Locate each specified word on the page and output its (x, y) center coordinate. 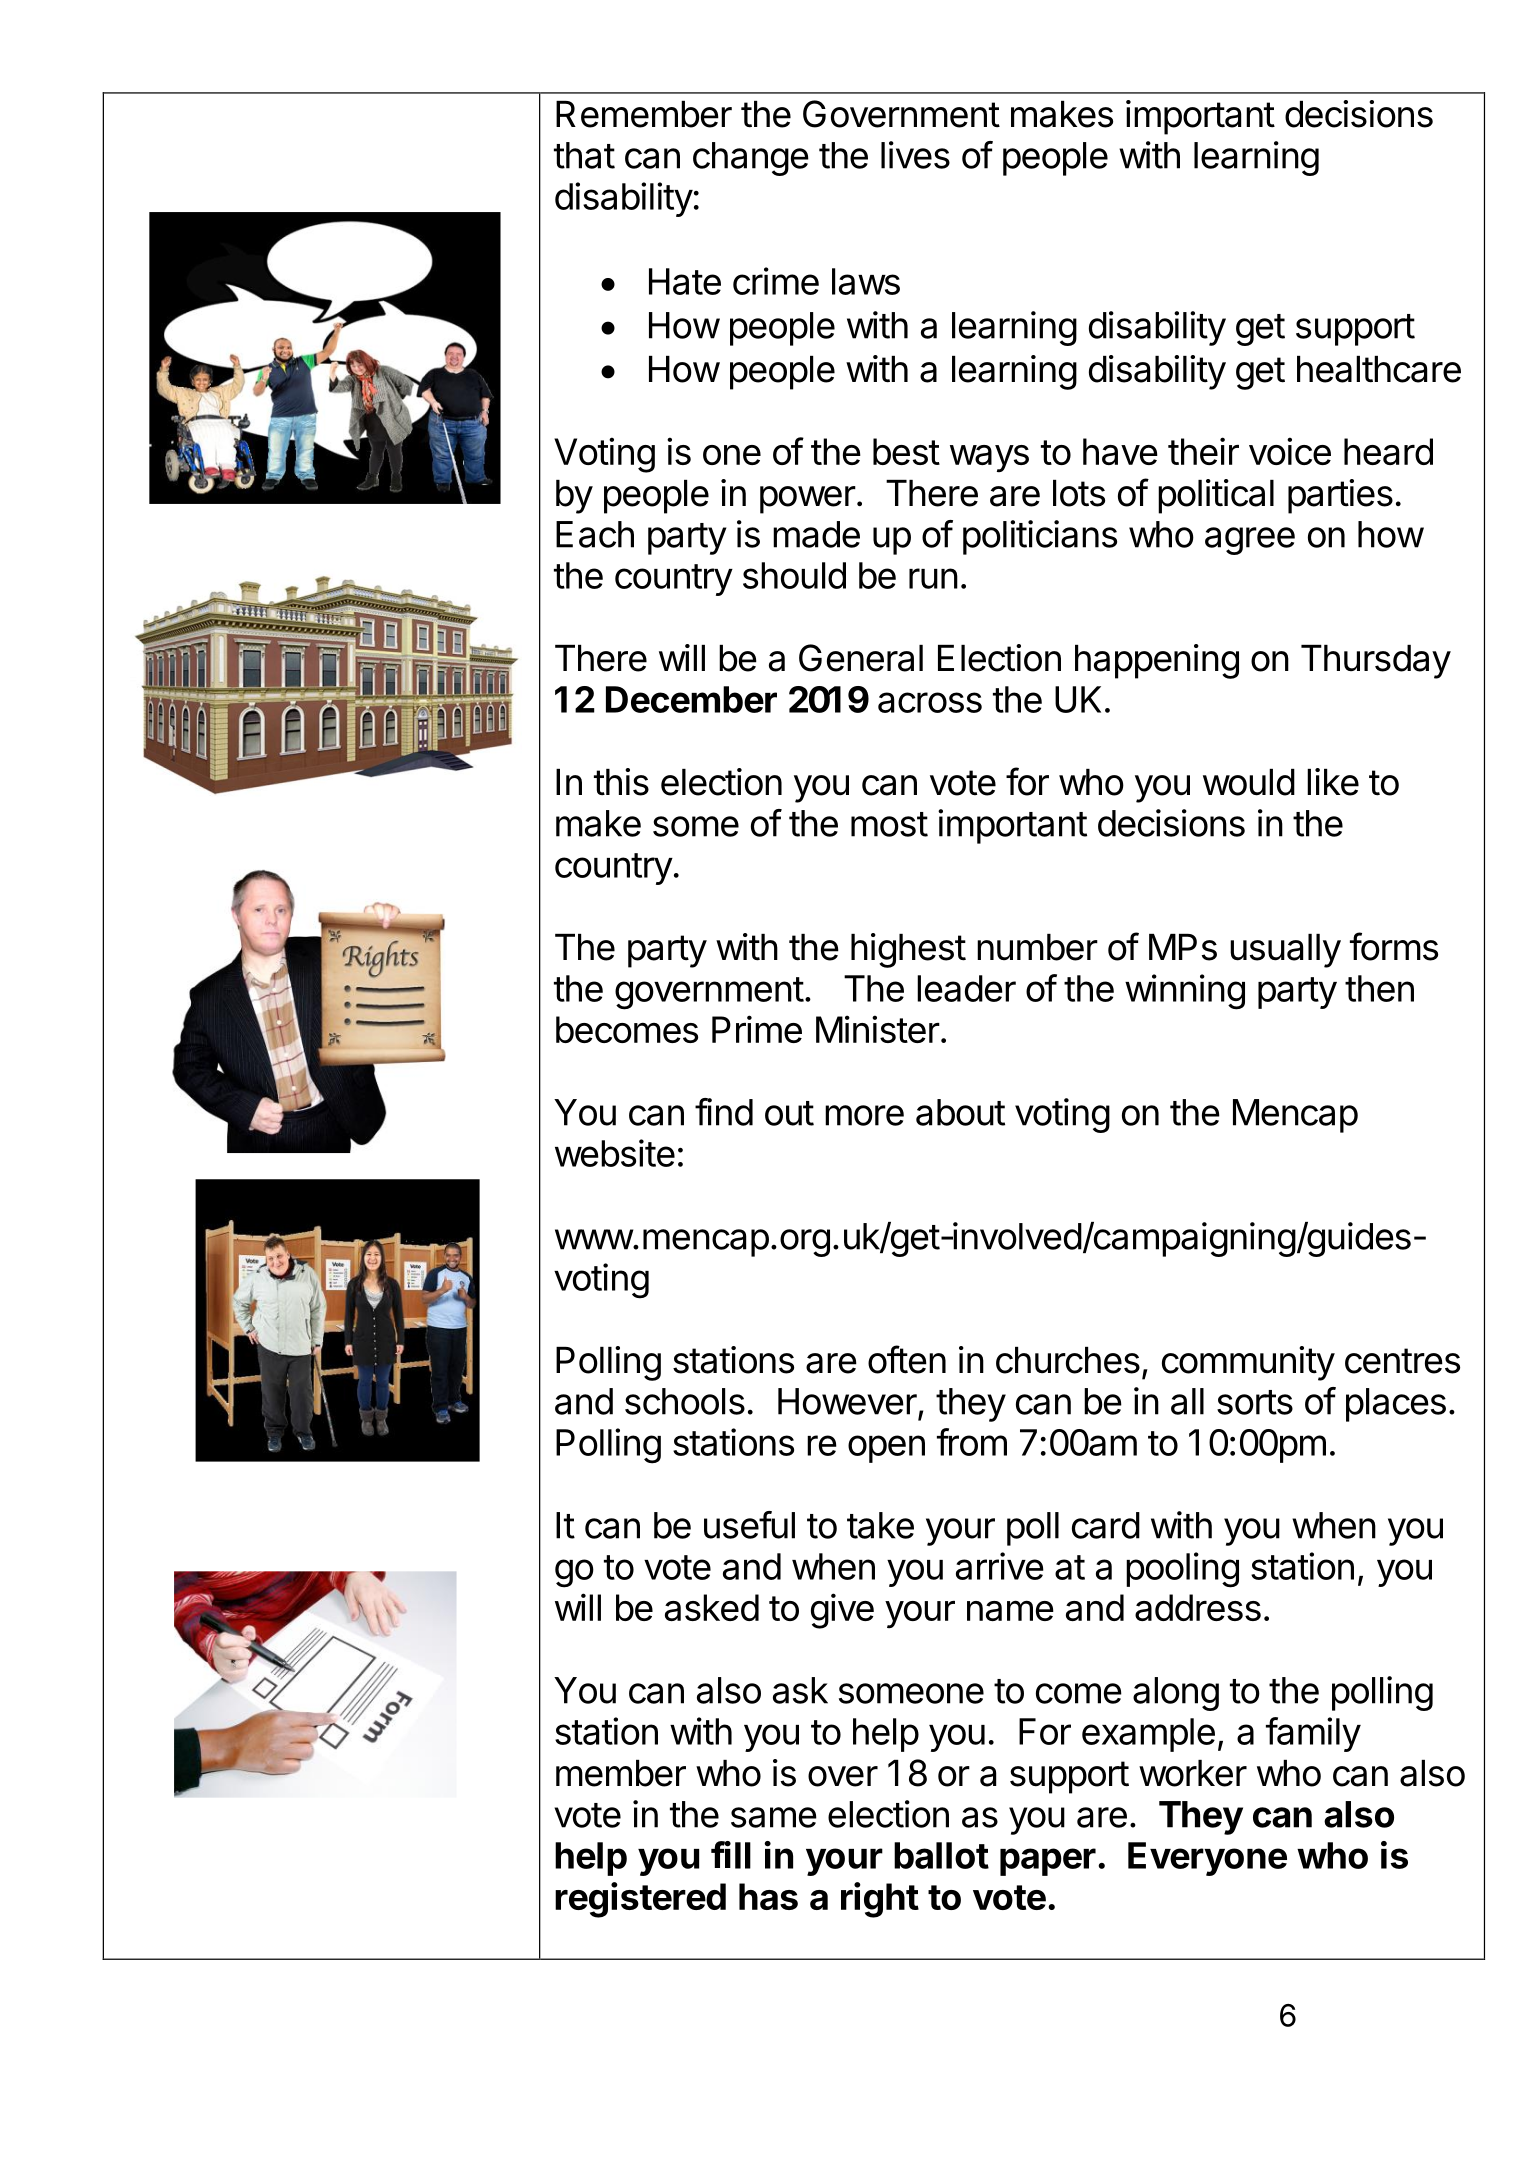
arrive (1000, 1566)
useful (749, 1525)
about (960, 1112)
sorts (1255, 1402)
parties (1340, 496)
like (1333, 782)
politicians (1040, 537)
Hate (685, 281)
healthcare (1379, 369)
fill (731, 1855)
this (621, 782)
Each (595, 534)
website (615, 1153)
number (1037, 947)
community (1248, 1363)
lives (915, 155)
